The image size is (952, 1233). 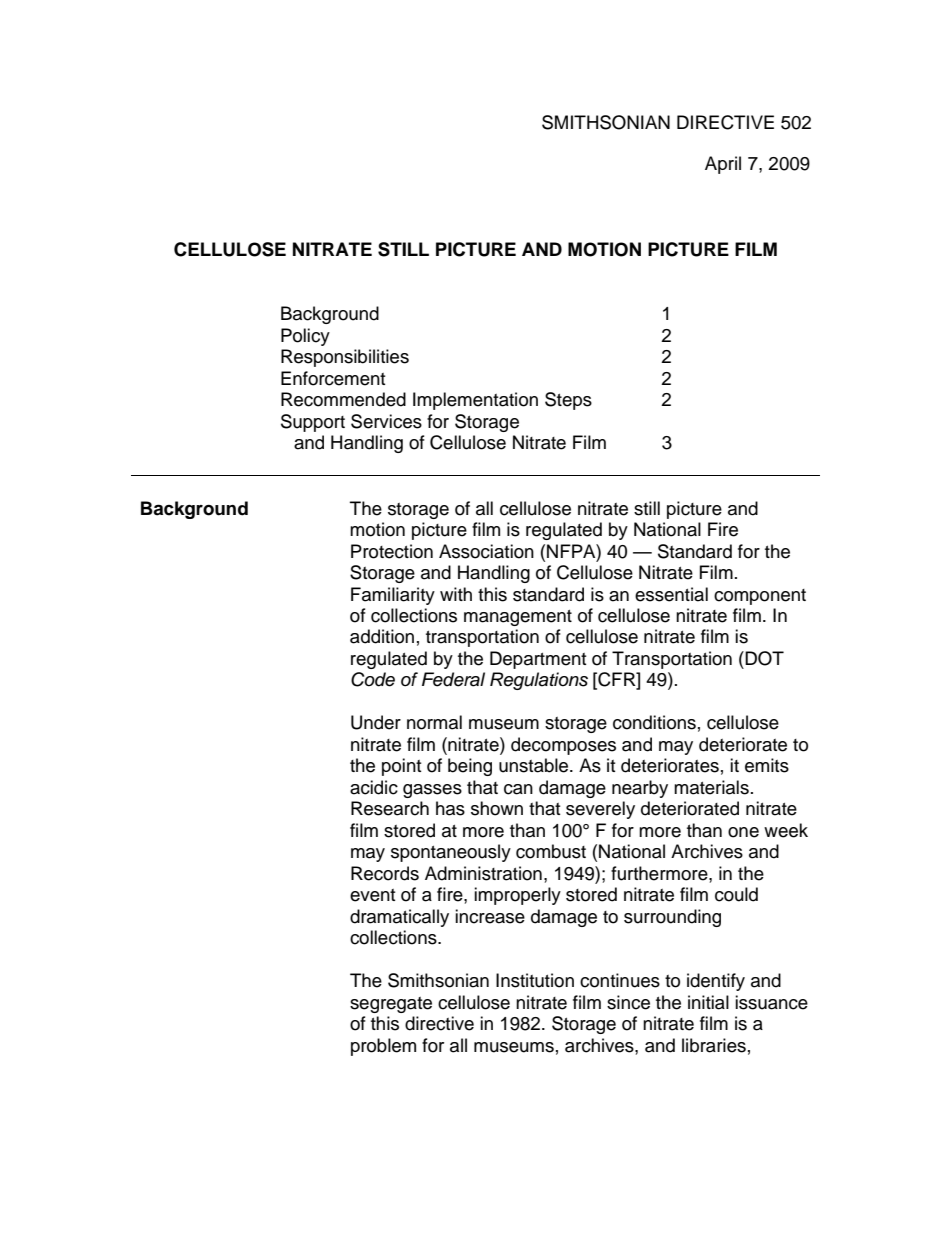 What do you see at coordinates (475, 401) in the screenshot?
I see `Implementation` at bounding box center [475, 401].
